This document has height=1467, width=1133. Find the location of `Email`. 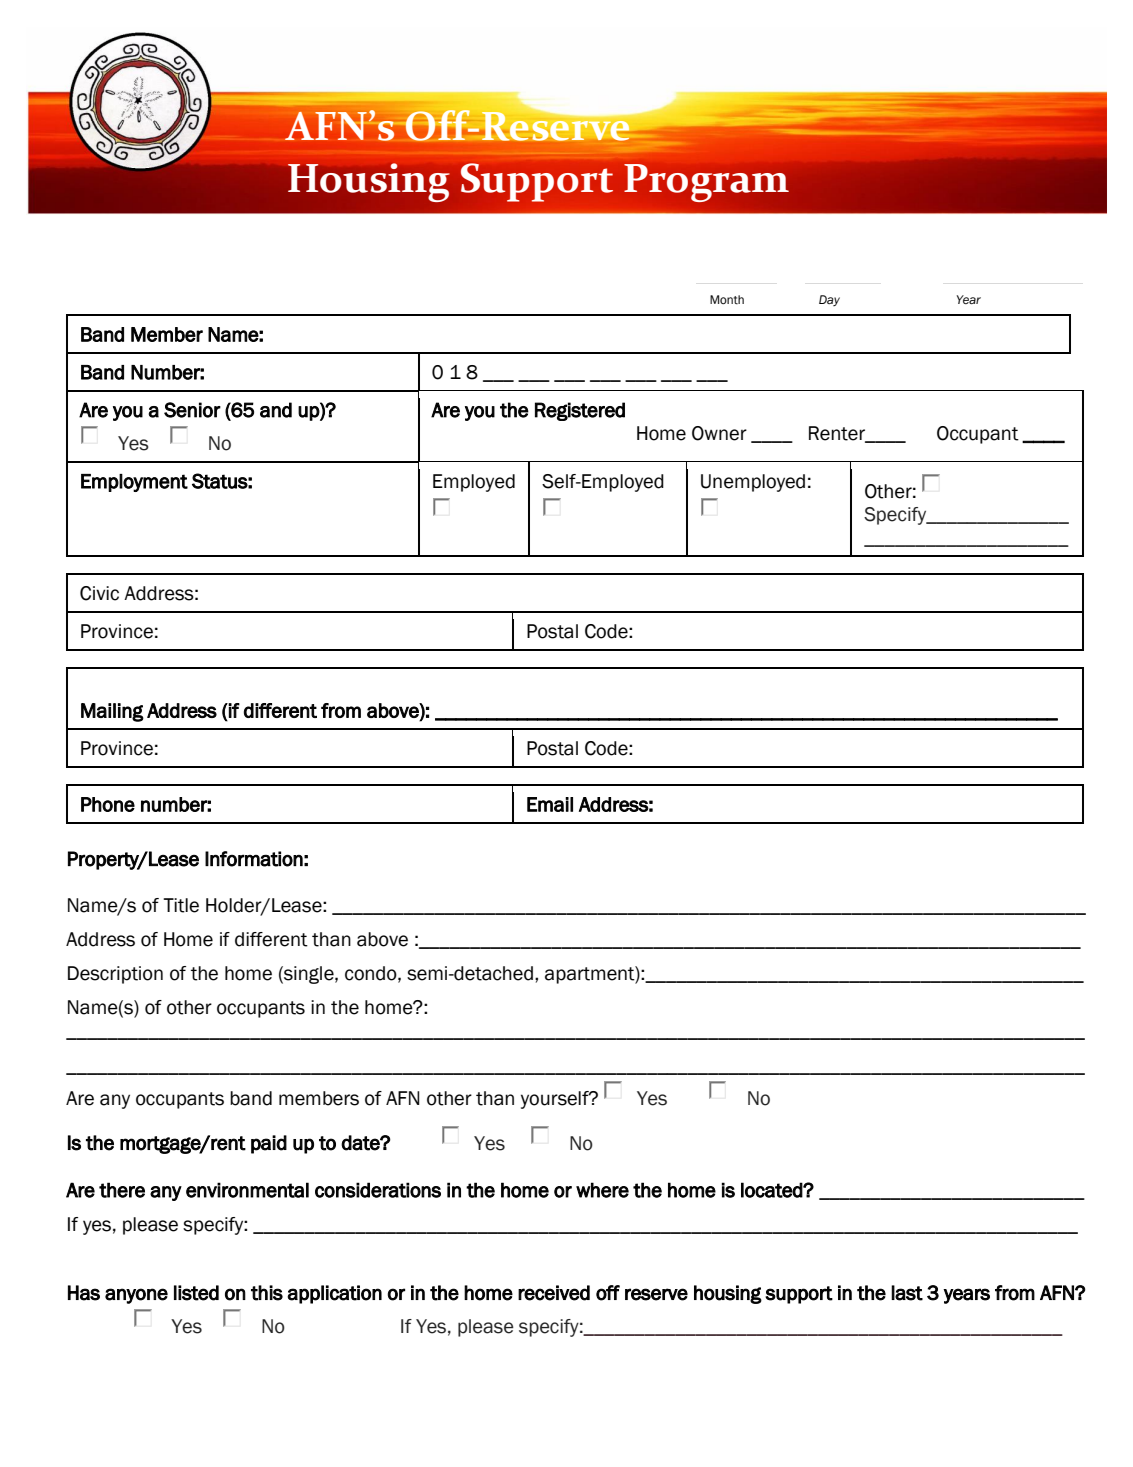

Email is located at coordinates (550, 804).
